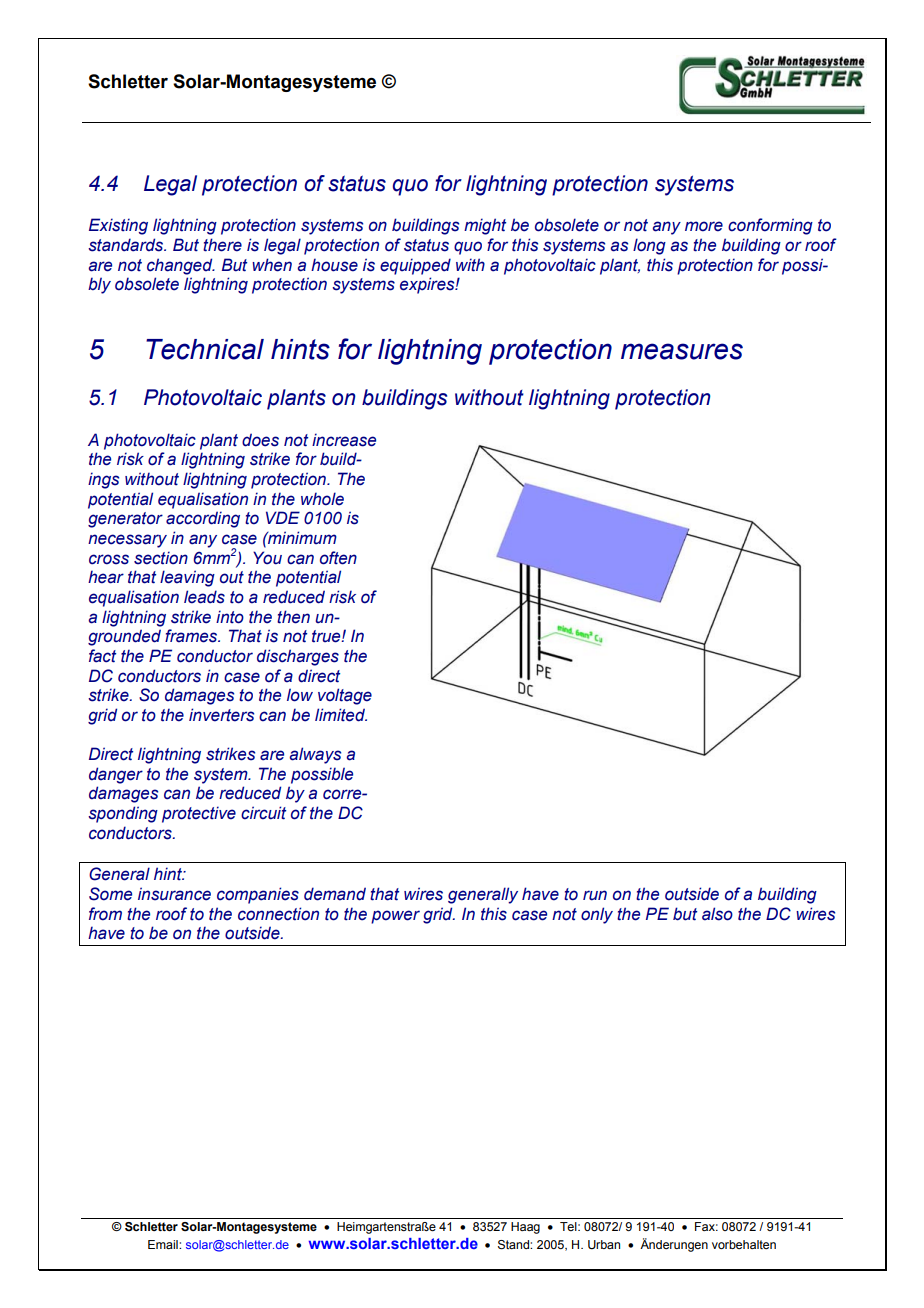 This screenshot has width=924, height=1308. Describe the element at coordinates (717, 914) in the screenshot. I see `also` at that location.
